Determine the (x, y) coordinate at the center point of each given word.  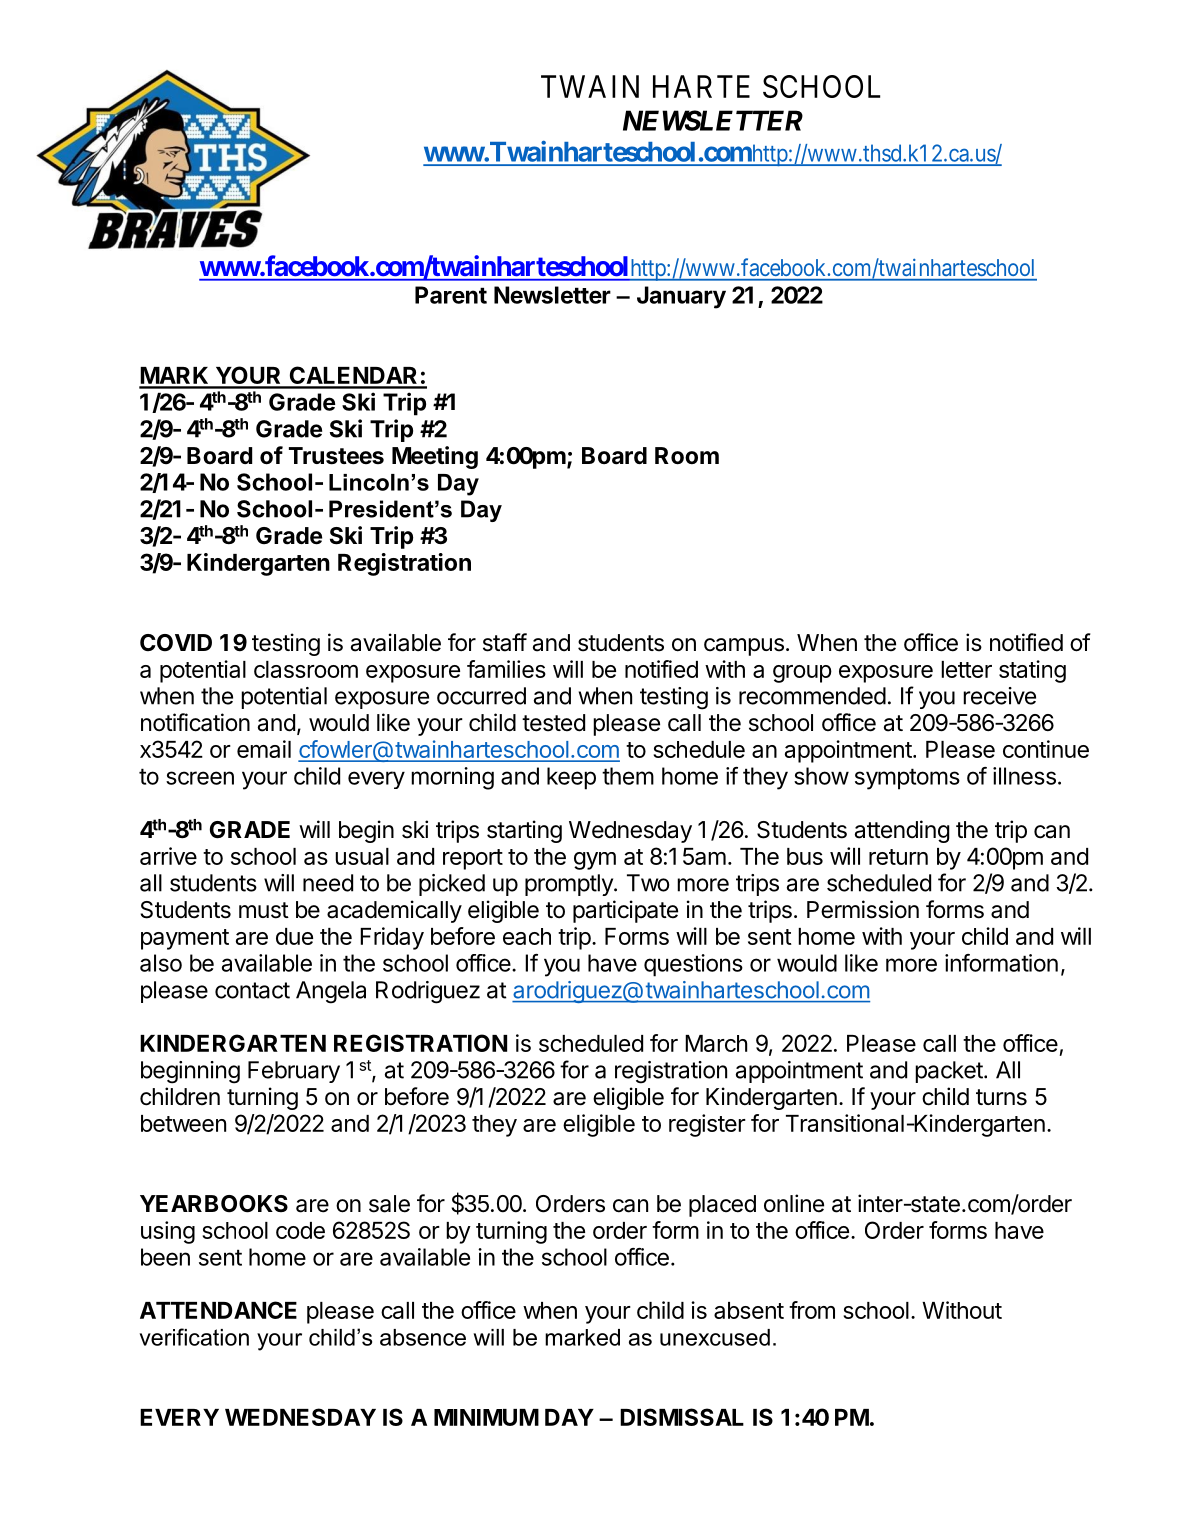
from (812, 1310)
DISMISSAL (682, 1417)
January (681, 297)
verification (194, 1337)
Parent (451, 295)
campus (744, 647)
